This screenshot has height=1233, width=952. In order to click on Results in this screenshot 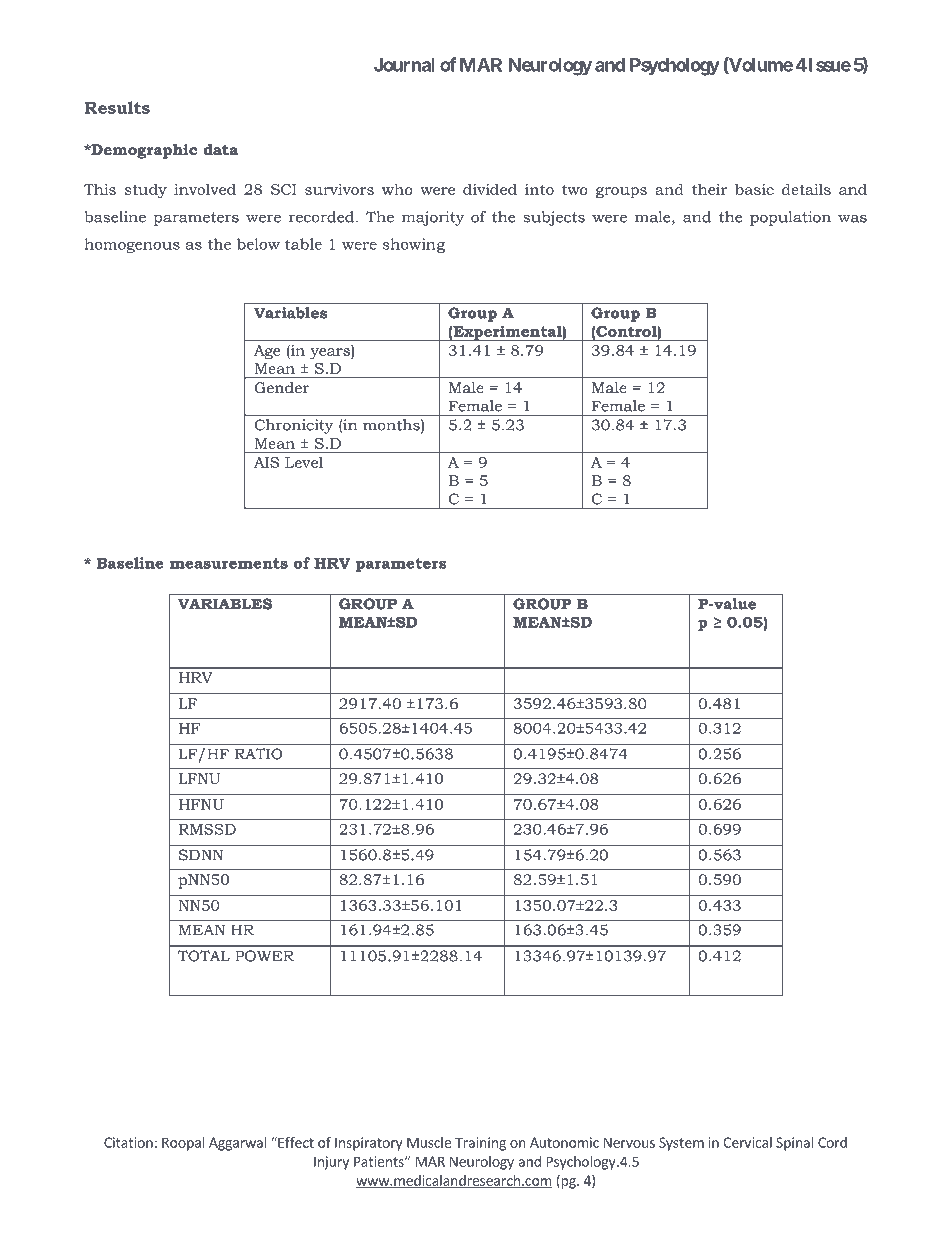, I will do `click(117, 107)`.
